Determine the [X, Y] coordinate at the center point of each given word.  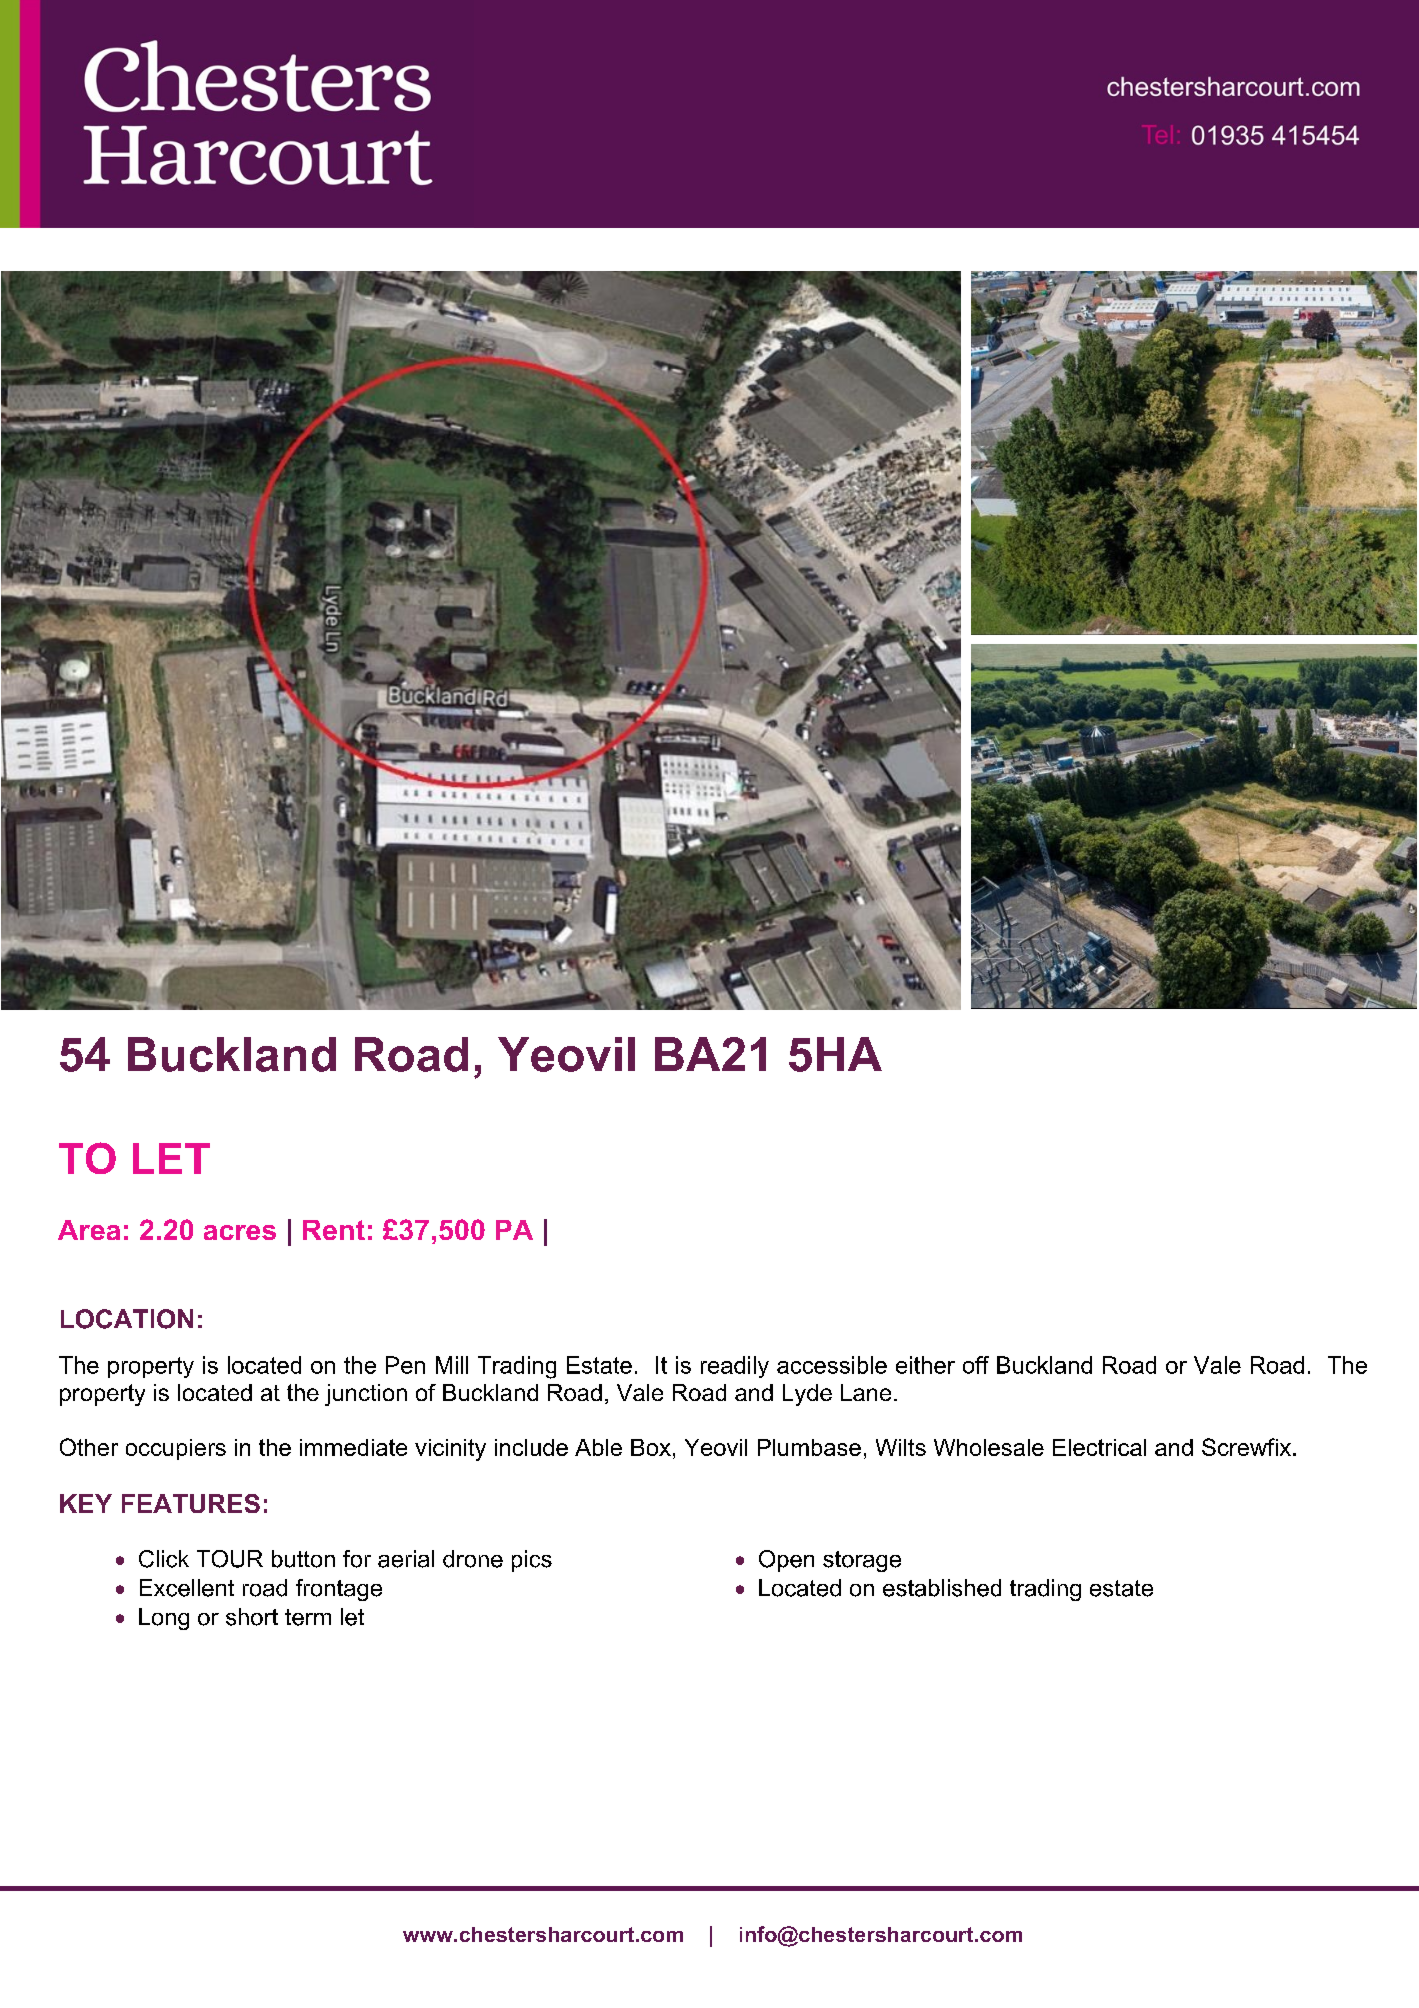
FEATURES [191, 1503]
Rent [334, 1230]
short [252, 1617]
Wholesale [989, 1447]
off [976, 1365]
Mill [452, 1365]
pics [532, 1561]
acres [240, 1232]
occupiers [176, 1449]
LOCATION [127, 1319]
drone [473, 1559]
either [925, 1365]
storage [862, 1561]
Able [598, 1447]
